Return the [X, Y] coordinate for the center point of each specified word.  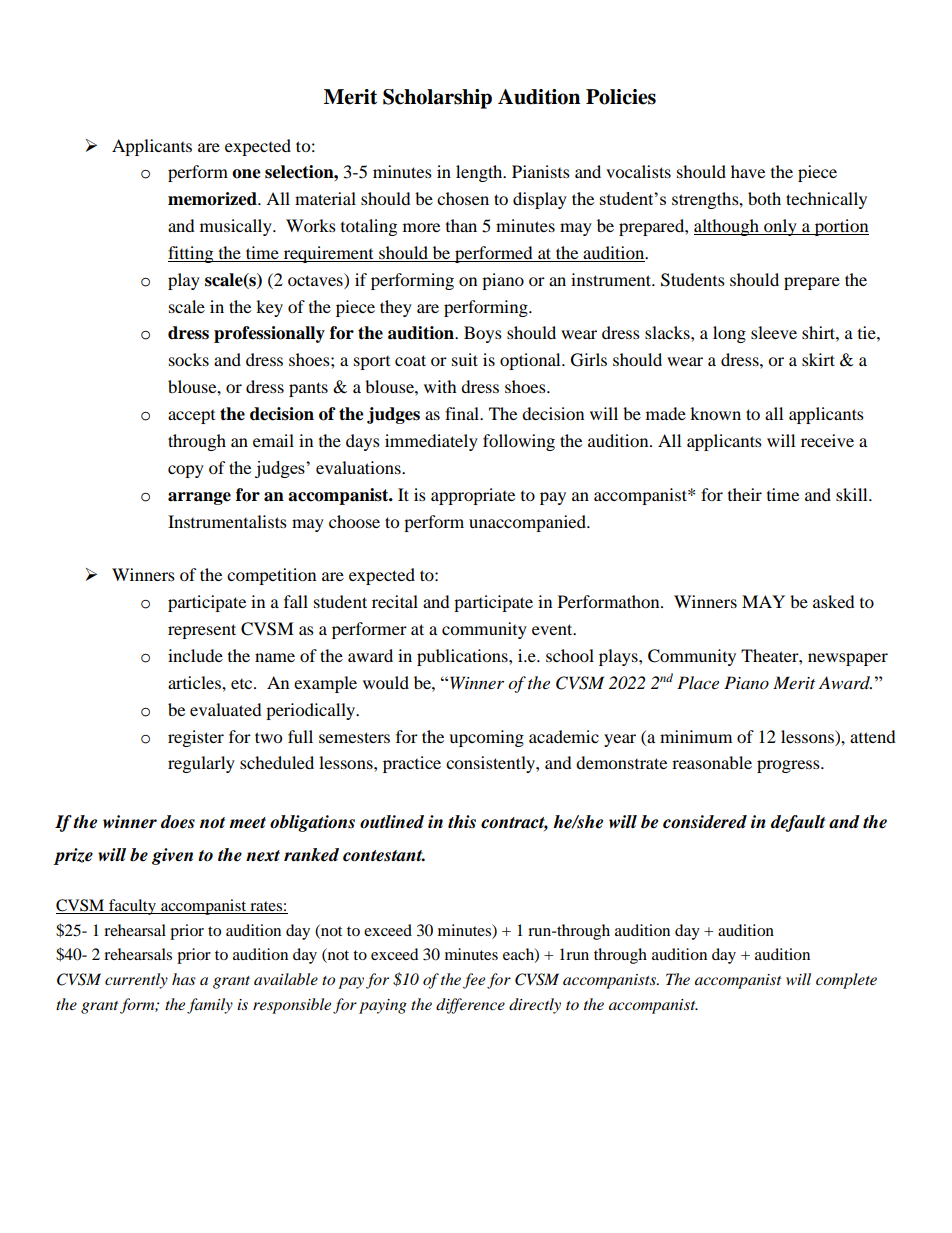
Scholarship [437, 99]
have [748, 171]
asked [834, 601]
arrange [199, 498]
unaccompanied [529, 523]
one [246, 174]
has [184, 979]
